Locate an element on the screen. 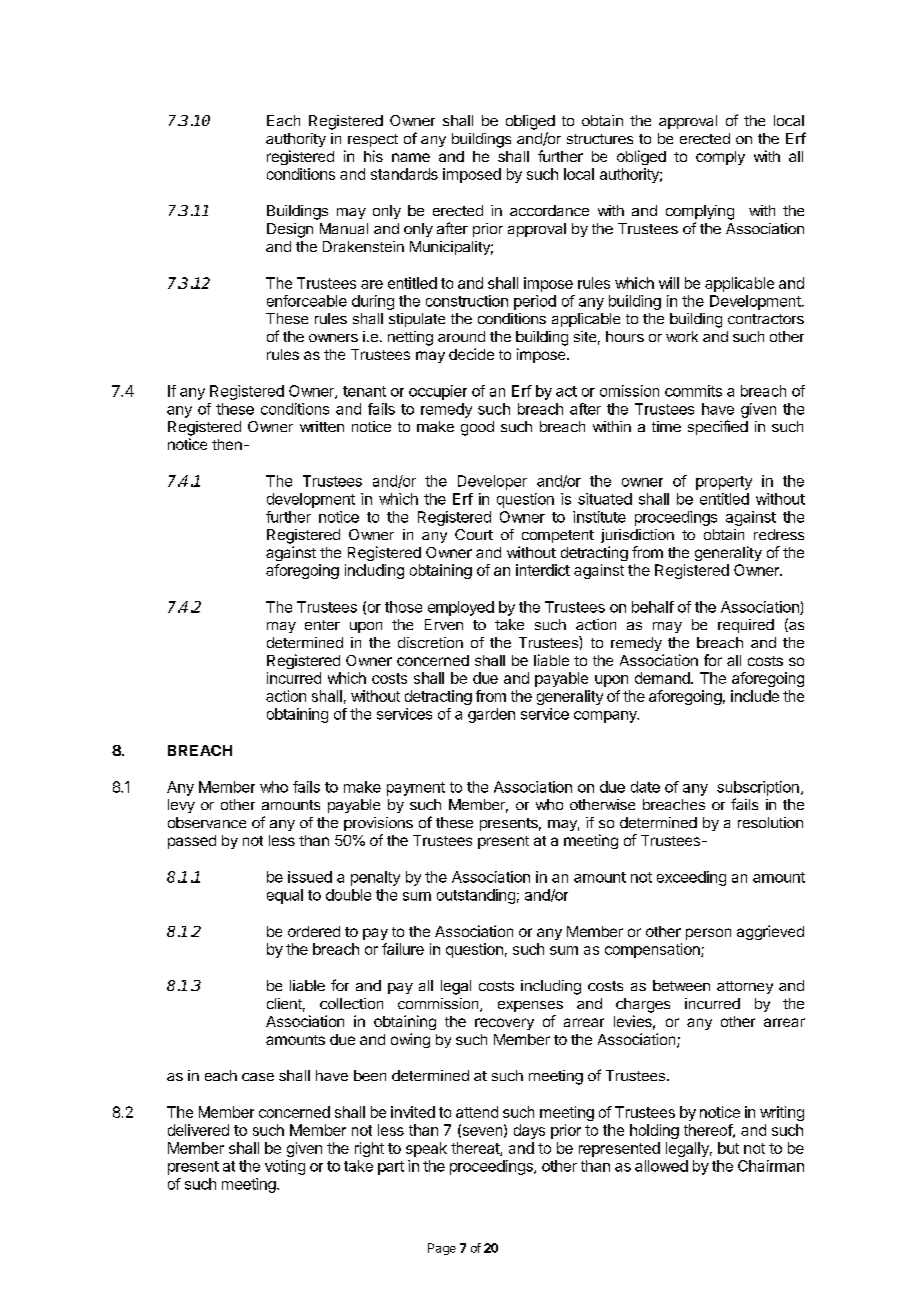  equal is located at coordinates (285, 896).
